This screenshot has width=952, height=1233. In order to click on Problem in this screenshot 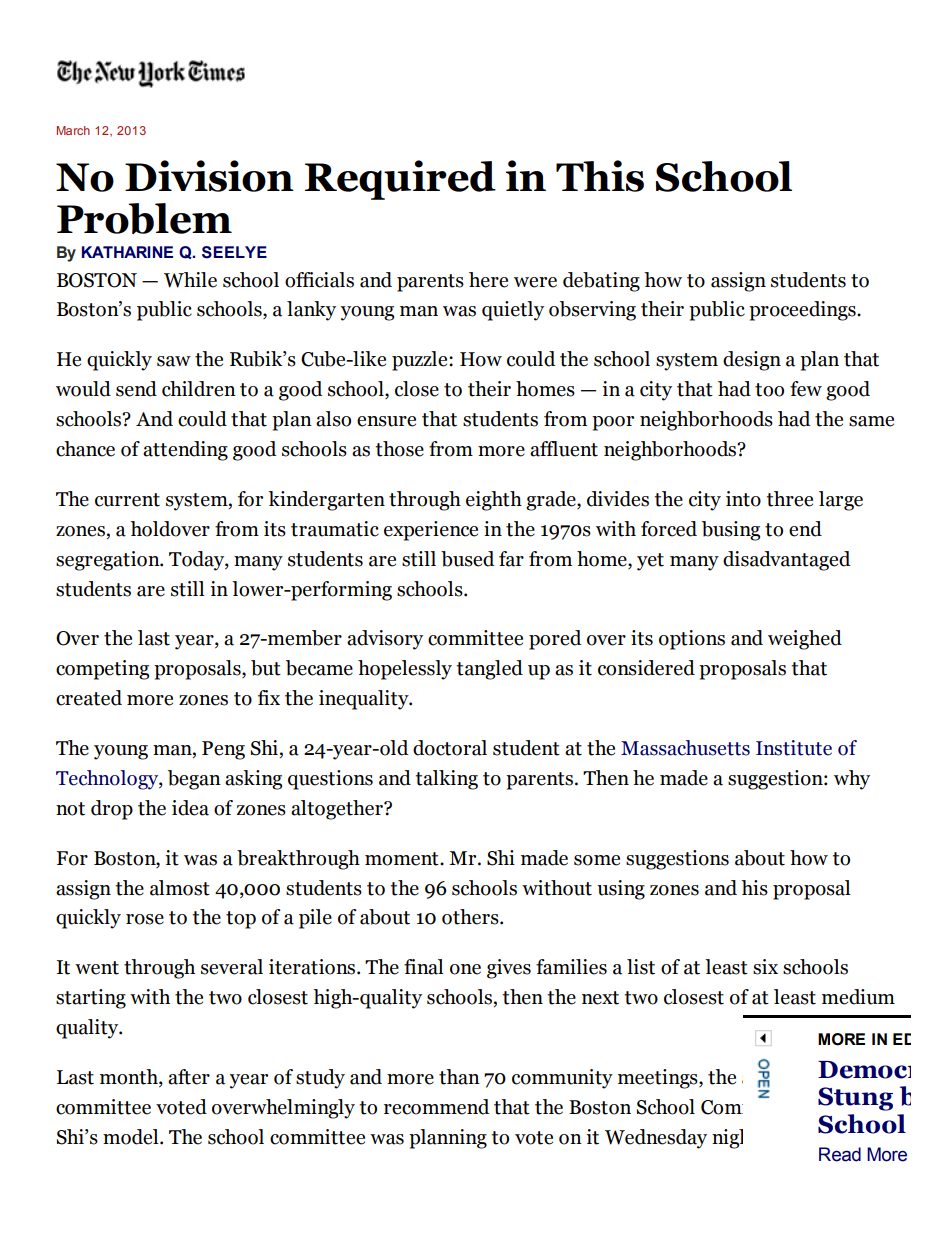, I will do `click(144, 218)`.
